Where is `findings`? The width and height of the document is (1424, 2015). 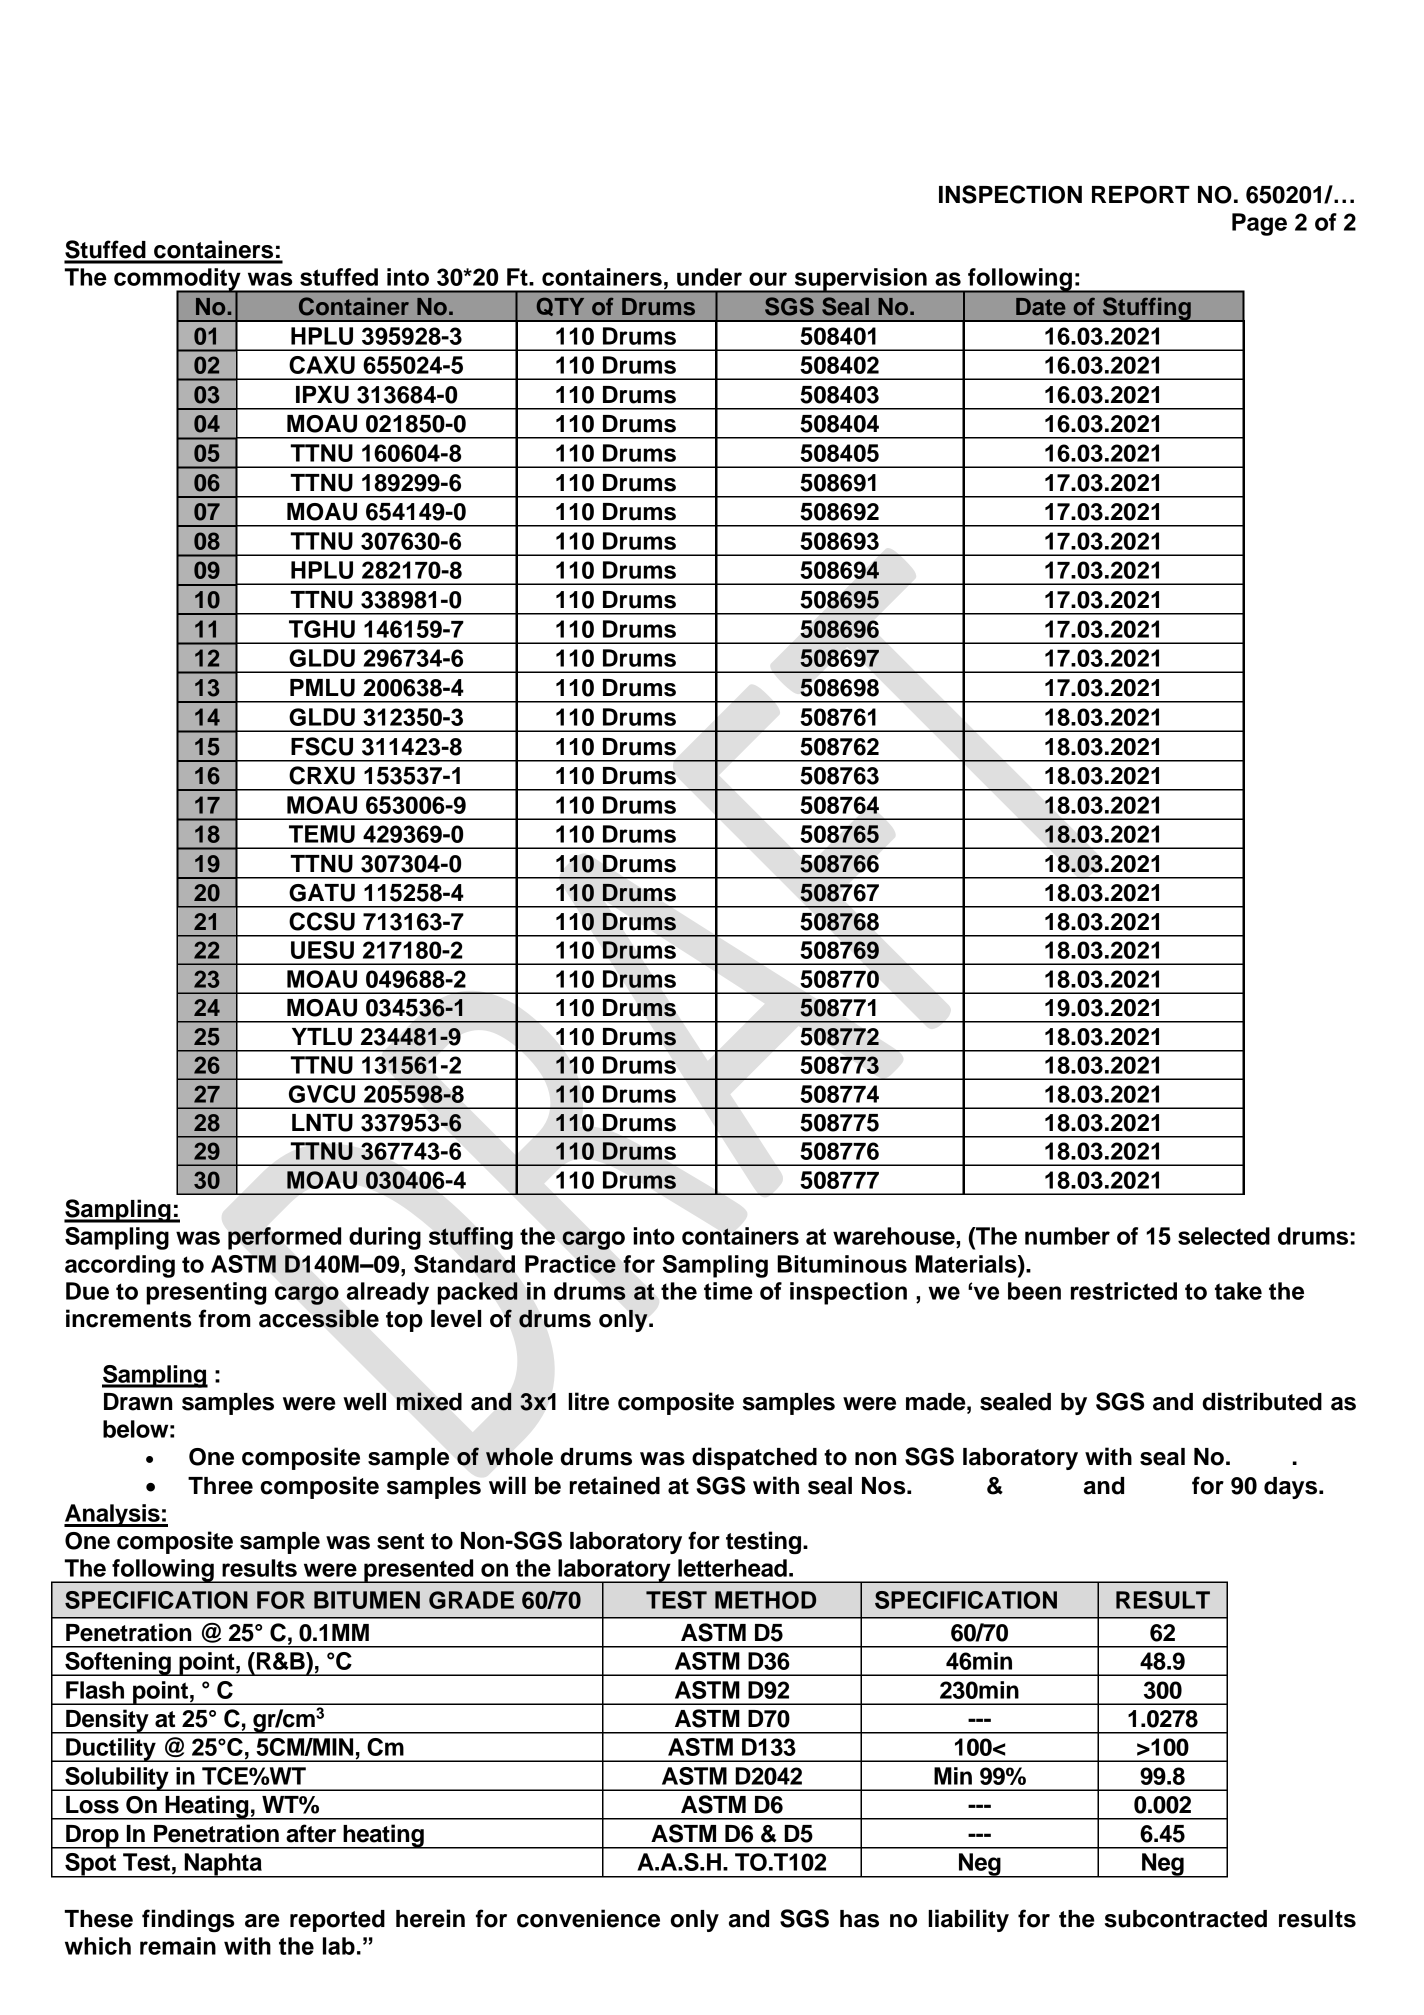 findings is located at coordinates (188, 1920).
